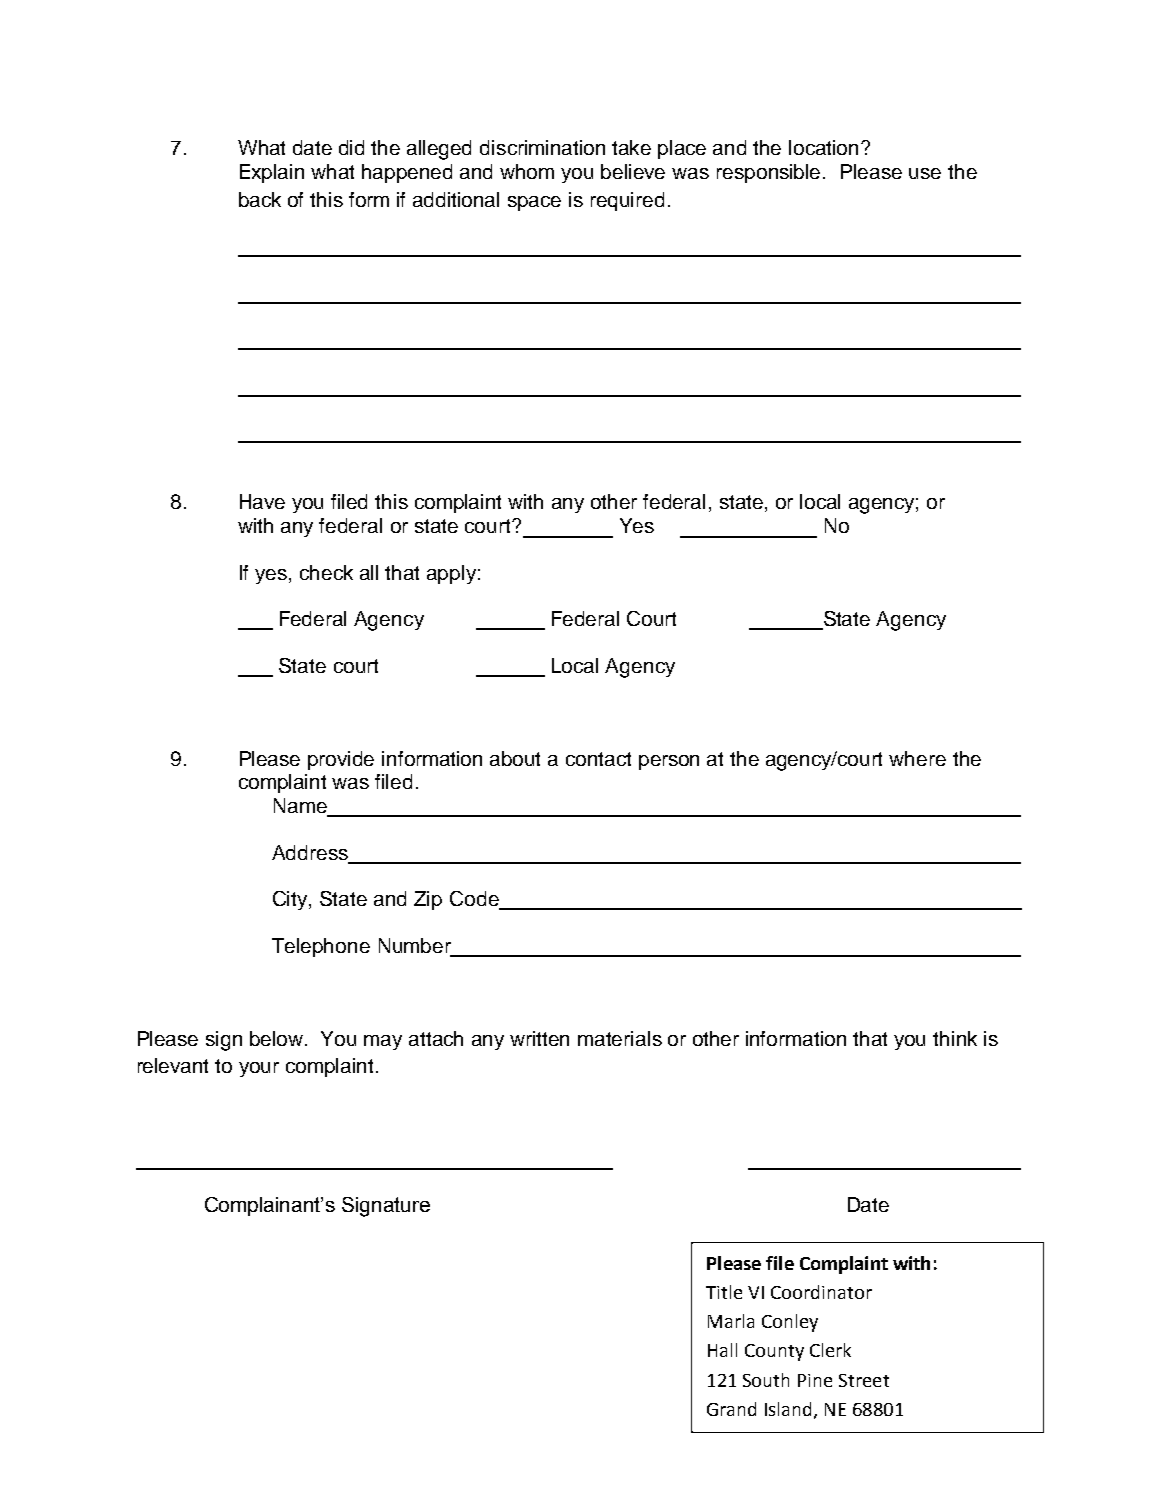 The height and width of the screenshot is (1498, 1157). I want to click on written, so click(539, 1038).
